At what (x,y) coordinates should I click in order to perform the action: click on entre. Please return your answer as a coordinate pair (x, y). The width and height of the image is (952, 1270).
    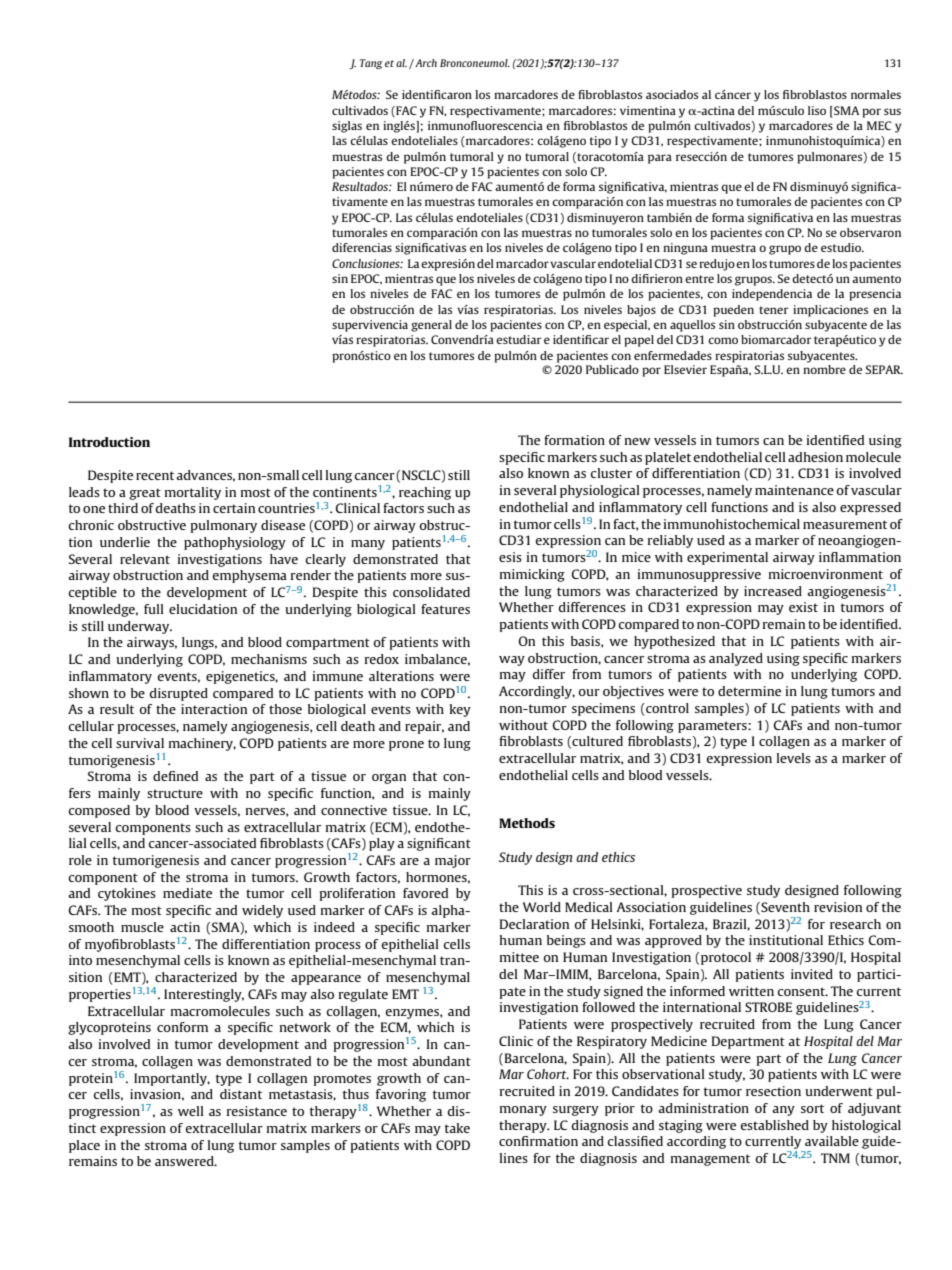
    Looking at the image, I should click on (699, 279).
